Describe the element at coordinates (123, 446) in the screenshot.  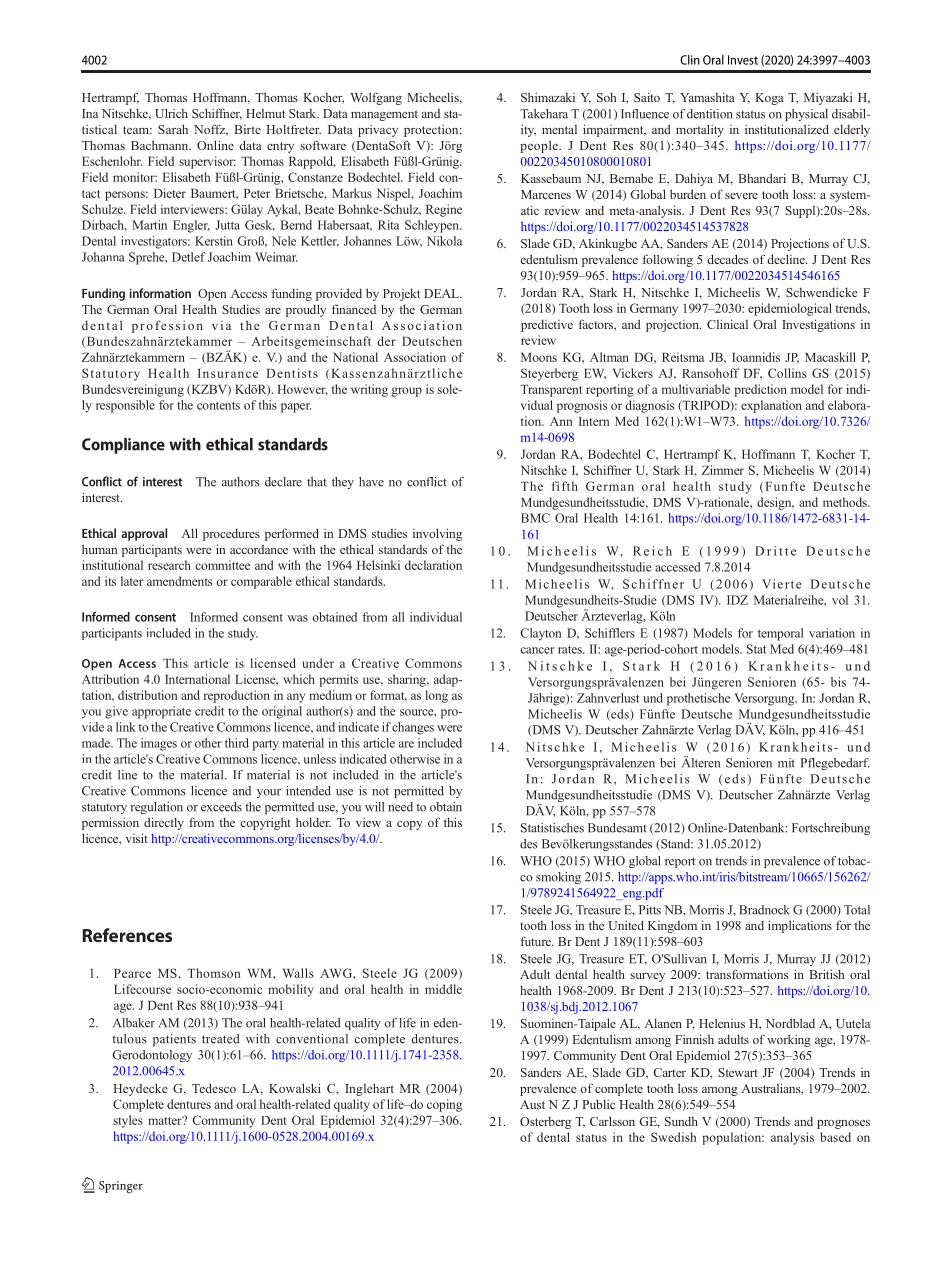
I see `Compliance` at that location.
